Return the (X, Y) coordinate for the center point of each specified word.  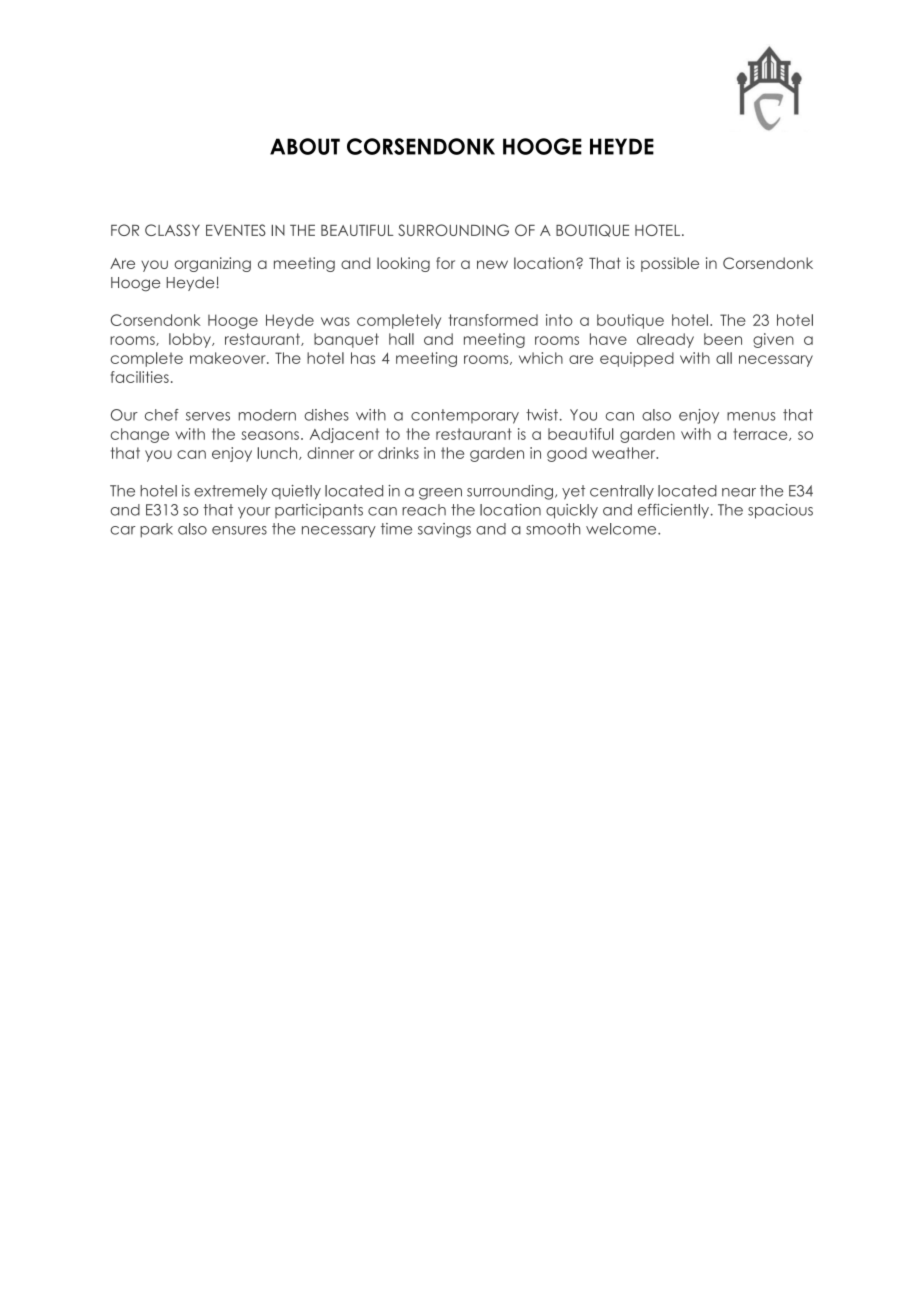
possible (670, 264)
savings (444, 530)
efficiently (674, 511)
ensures (239, 530)
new (492, 264)
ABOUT (305, 146)
